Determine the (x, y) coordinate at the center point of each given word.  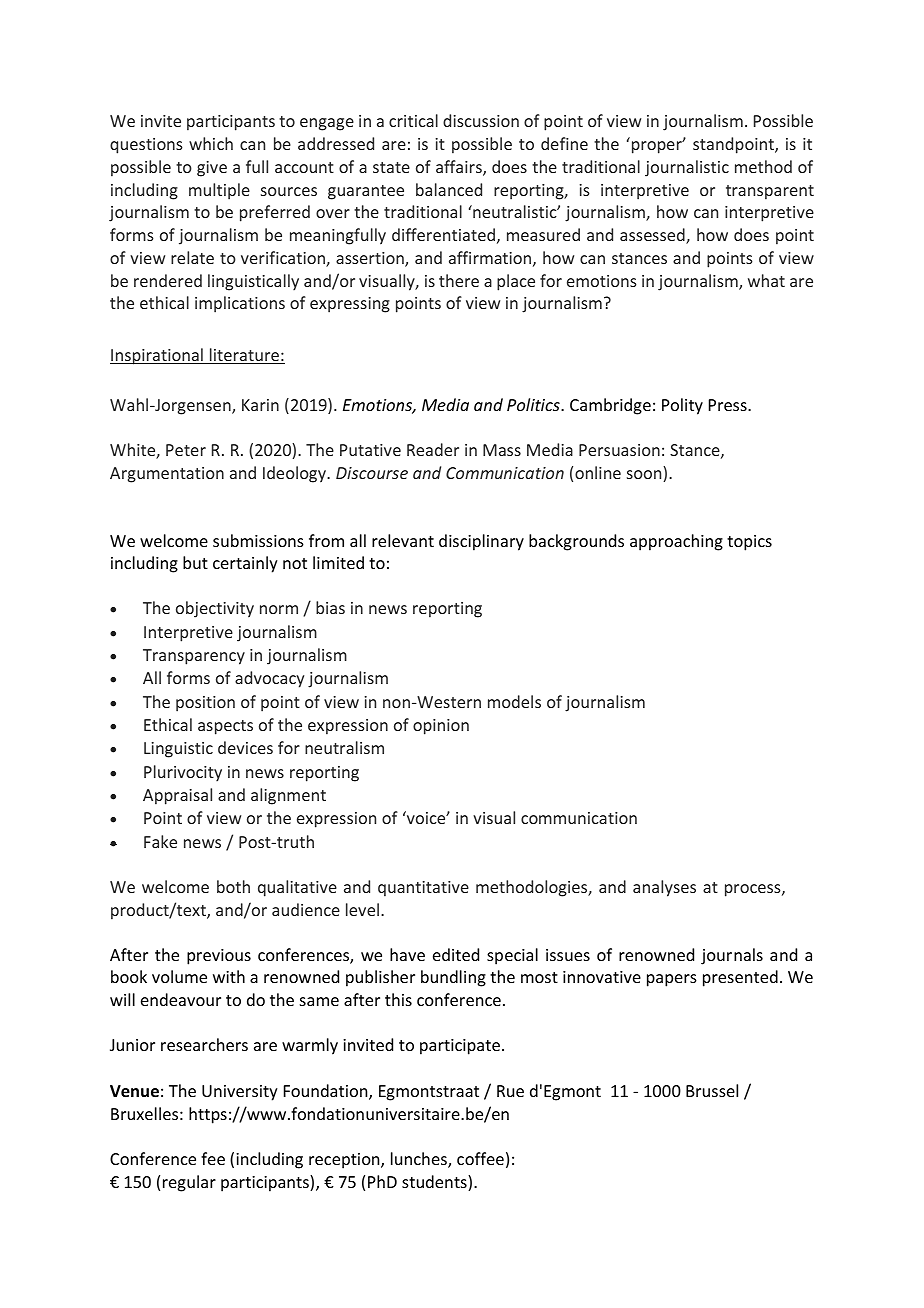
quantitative (423, 889)
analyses (664, 888)
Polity (682, 406)
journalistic (687, 168)
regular (189, 1183)
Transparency (194, 657)
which (211, 143)
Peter (186, 450)
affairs (460, 168)
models (514, 701)
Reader (433, 449)
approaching (676, 542)
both (233, 886)
